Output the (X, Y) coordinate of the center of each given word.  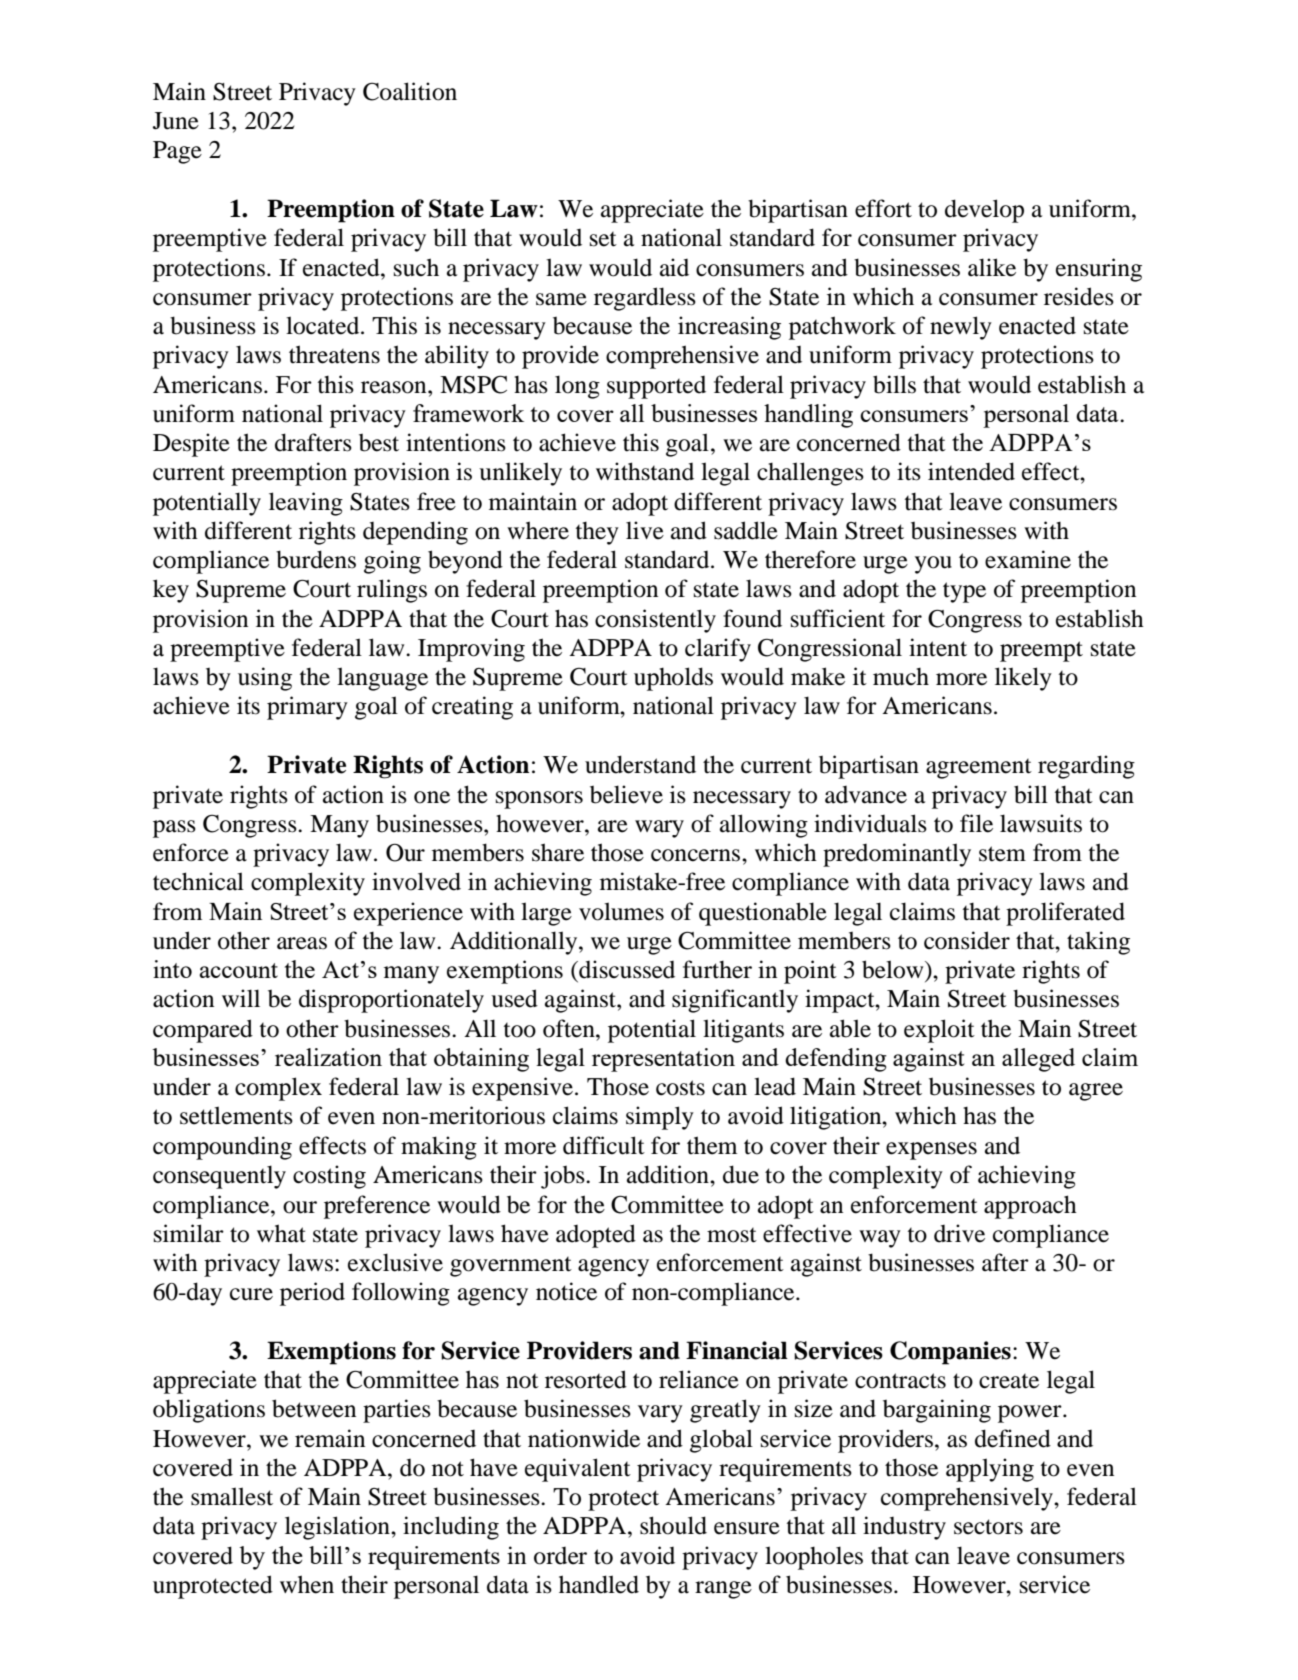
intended (971, 471)
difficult (604, 1145)
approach (1030, 1207)
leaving (306, 504)
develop (984, 211)
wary (659, 829)
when (307, 1584)
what (281, 1233)
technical (198, 881)
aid (674, 267)
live (645, 530)
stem (1002, 854)
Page (177, 152)
